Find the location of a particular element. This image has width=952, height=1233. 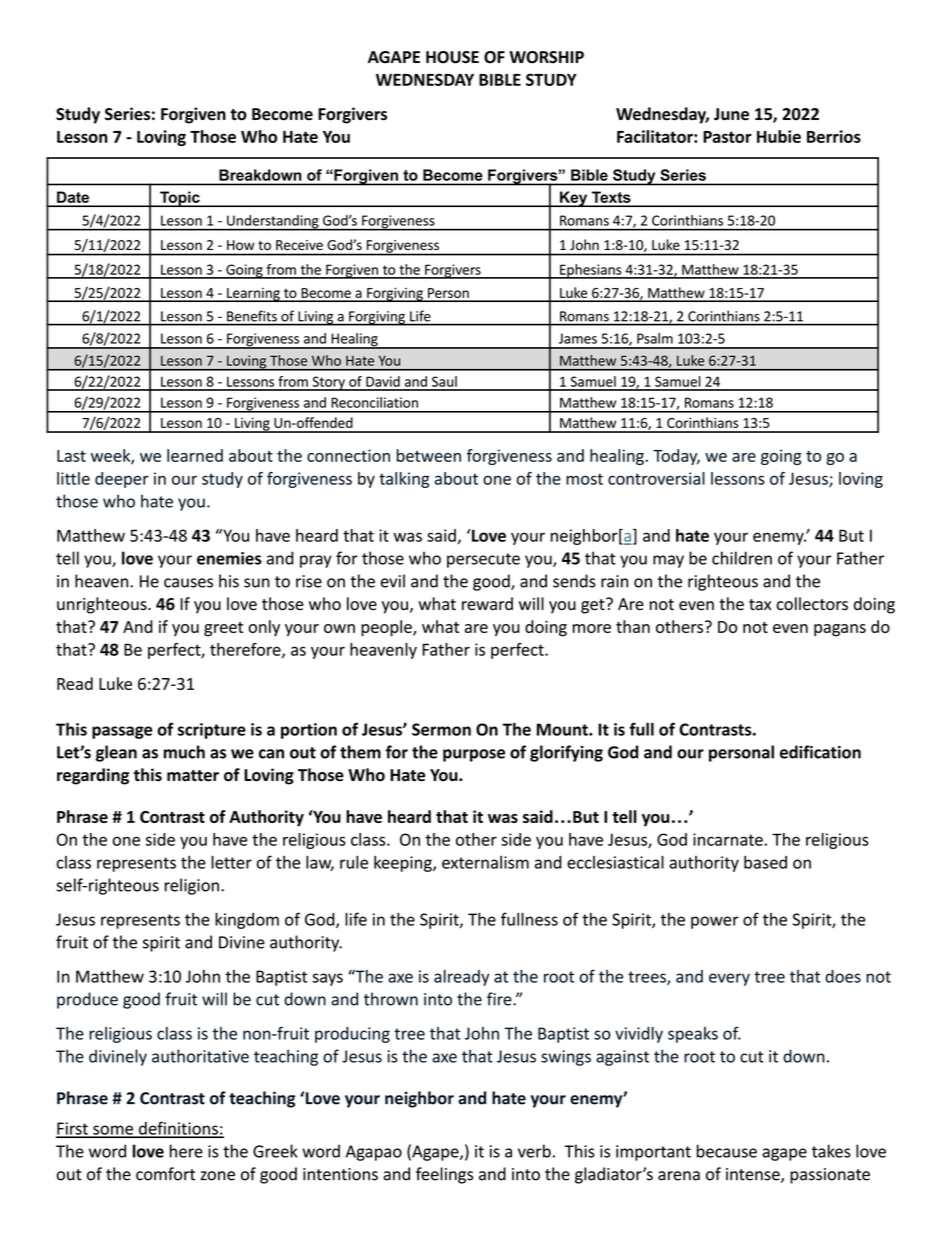

religion is located at coordinates (192, 886).
